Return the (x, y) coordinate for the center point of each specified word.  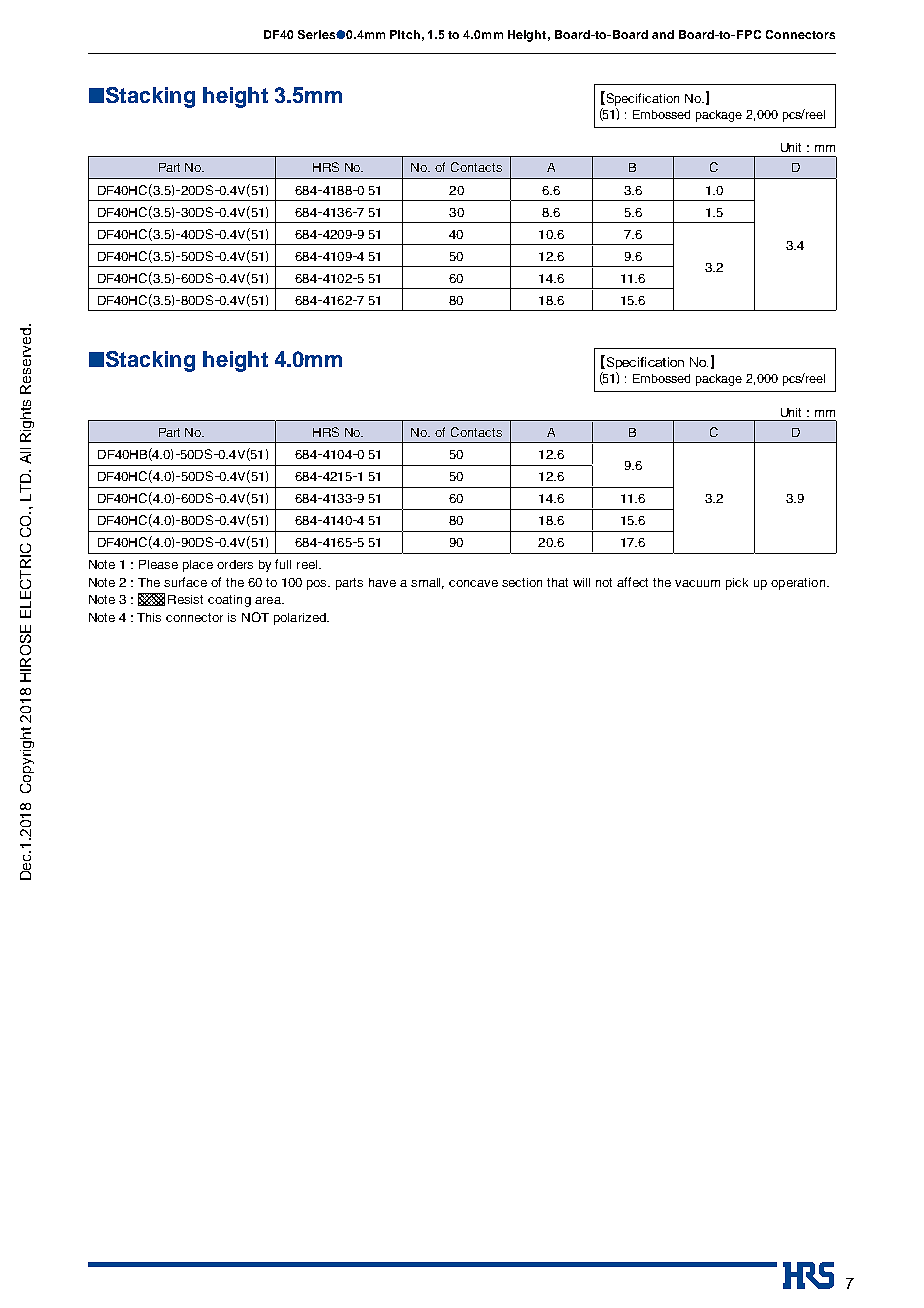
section (522, 582)
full (283, 564)
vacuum (697, 583)
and (663, 34)
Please (158, 564)
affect (632, 582)
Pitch (405, 34)
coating (229, 601)
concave (473, 583)
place (198, 566)
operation (799, 584)
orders (235, 564)
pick (737, 584)
